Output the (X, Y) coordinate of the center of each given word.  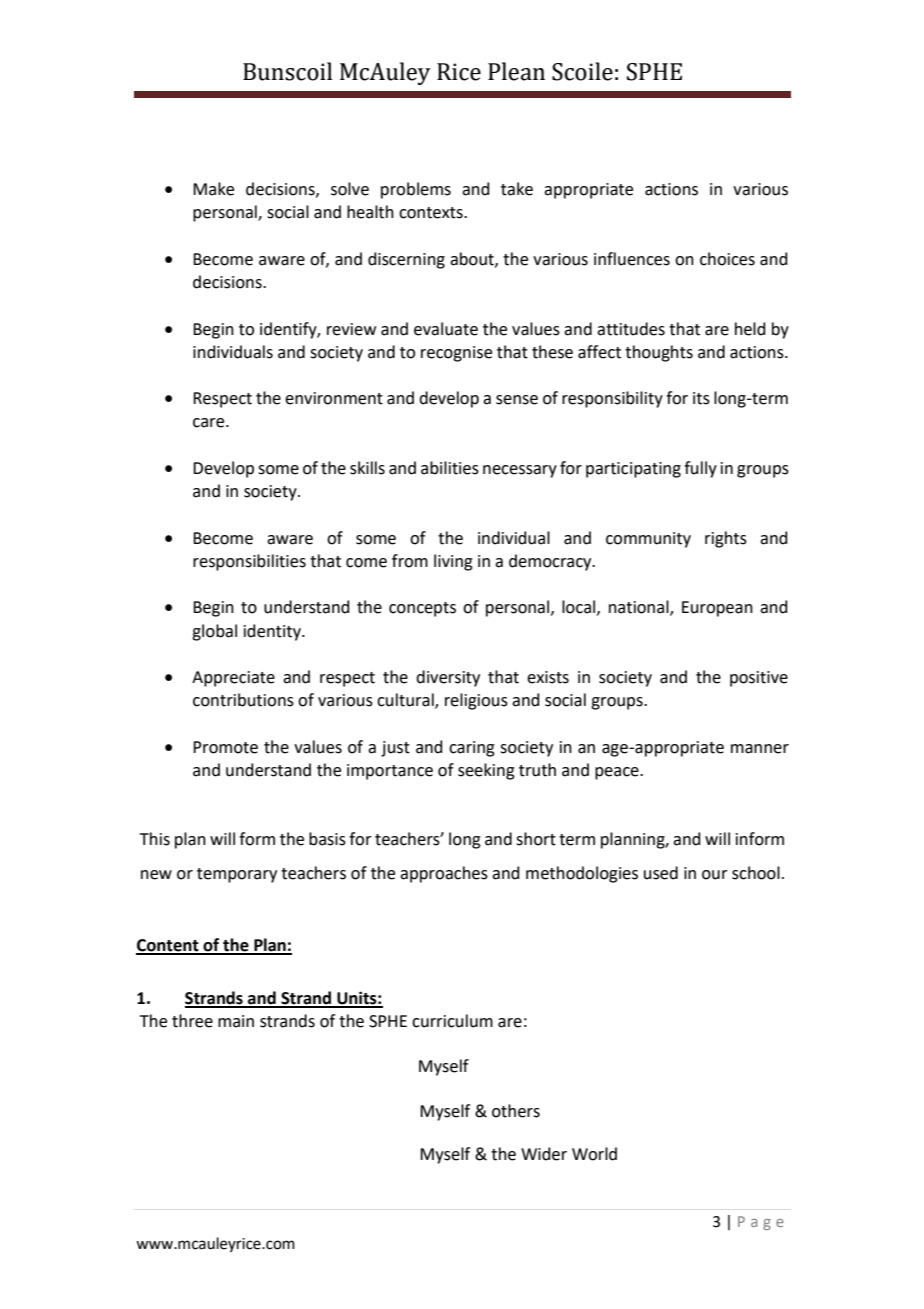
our (715, 875)
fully (700, 469)
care (210, 423)
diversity (448, 678)
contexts (432, 213)
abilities (450, 468)
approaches (444, 874)
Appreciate (233, 679)
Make (213, 189)
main (236, 1021)
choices (727, 259)
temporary (237, 875)
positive (759, 679)
